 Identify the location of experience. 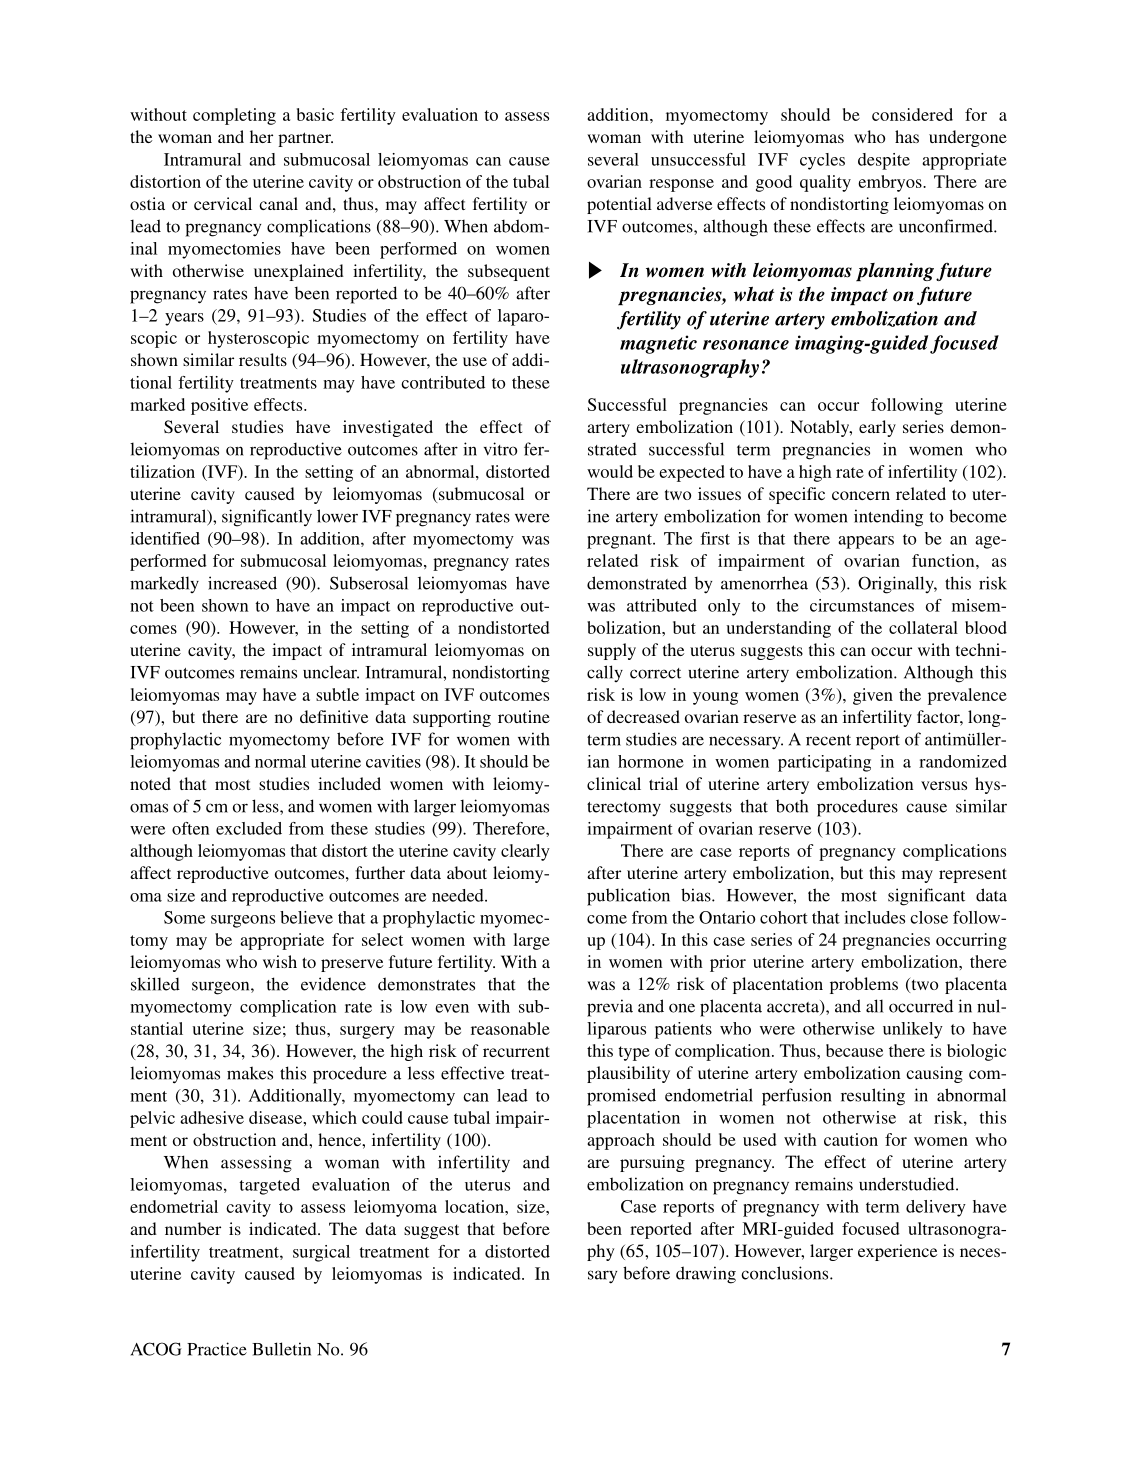
(897, 1252).
